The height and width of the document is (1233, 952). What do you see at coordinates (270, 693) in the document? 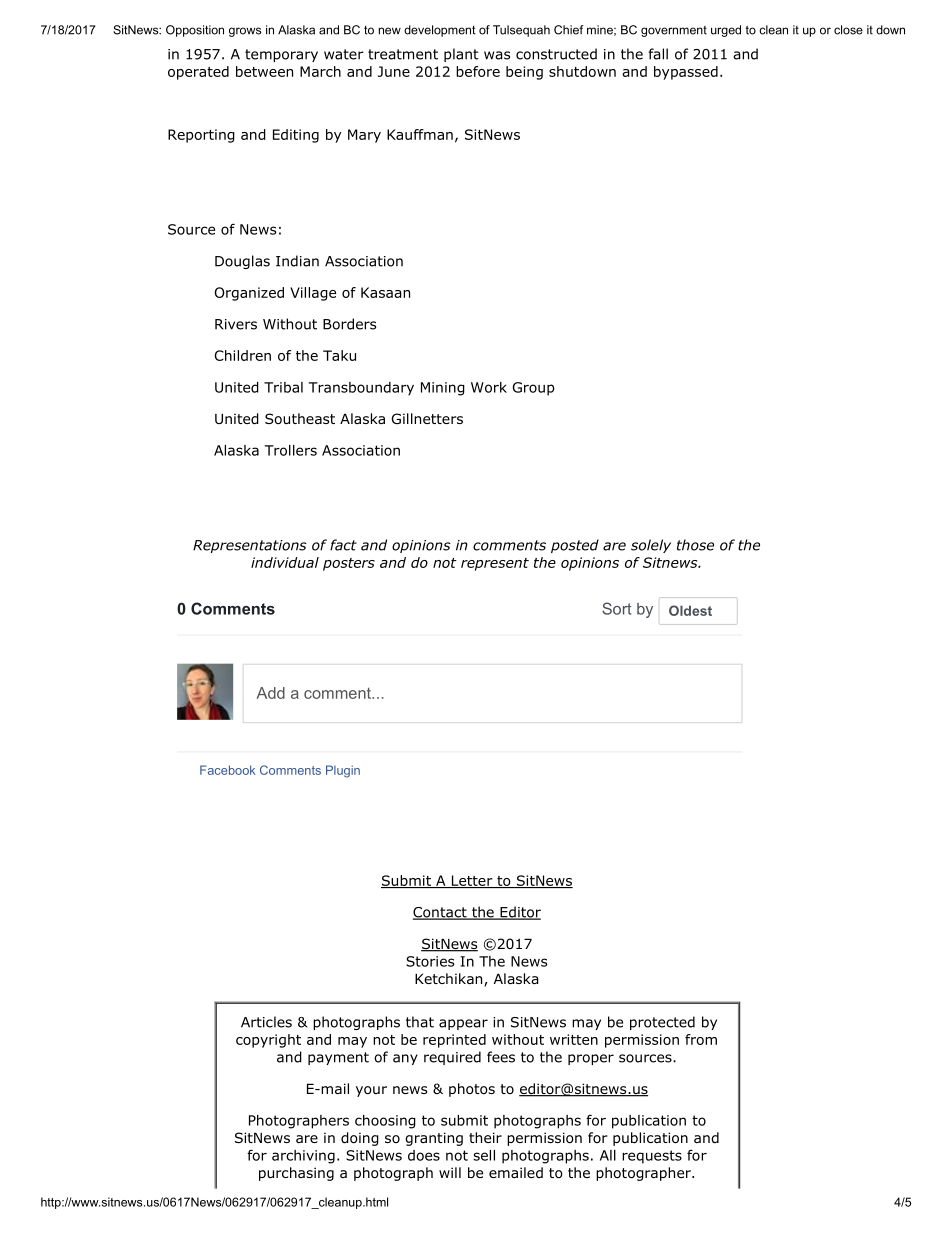
I see `Add` at bounding box center [270, 693].
